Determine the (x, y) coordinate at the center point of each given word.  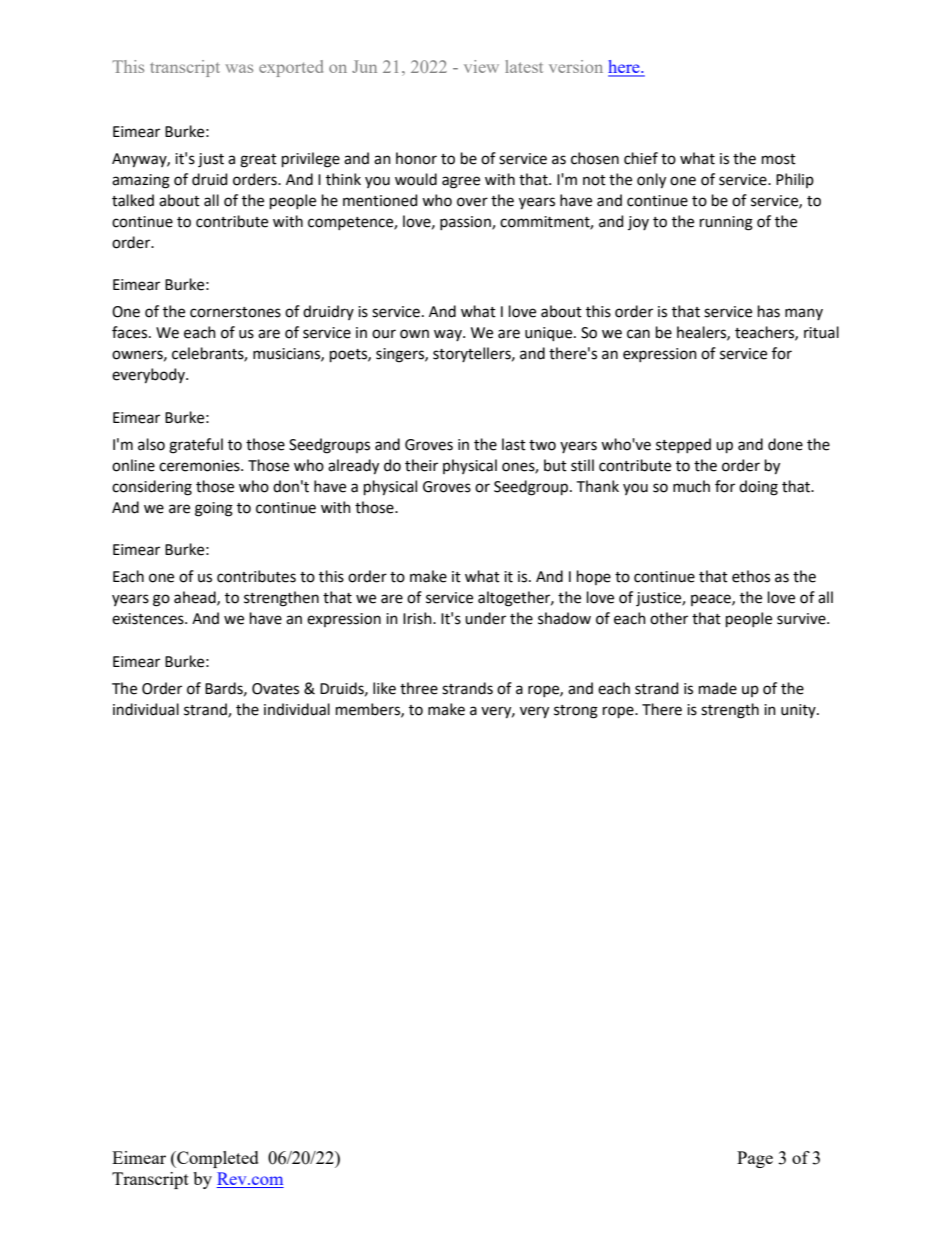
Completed (217, 1159)
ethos (751, 576)
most (779, 159)
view (481, 66)
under (485, 618)
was (239, 68)
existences (149, 619)
